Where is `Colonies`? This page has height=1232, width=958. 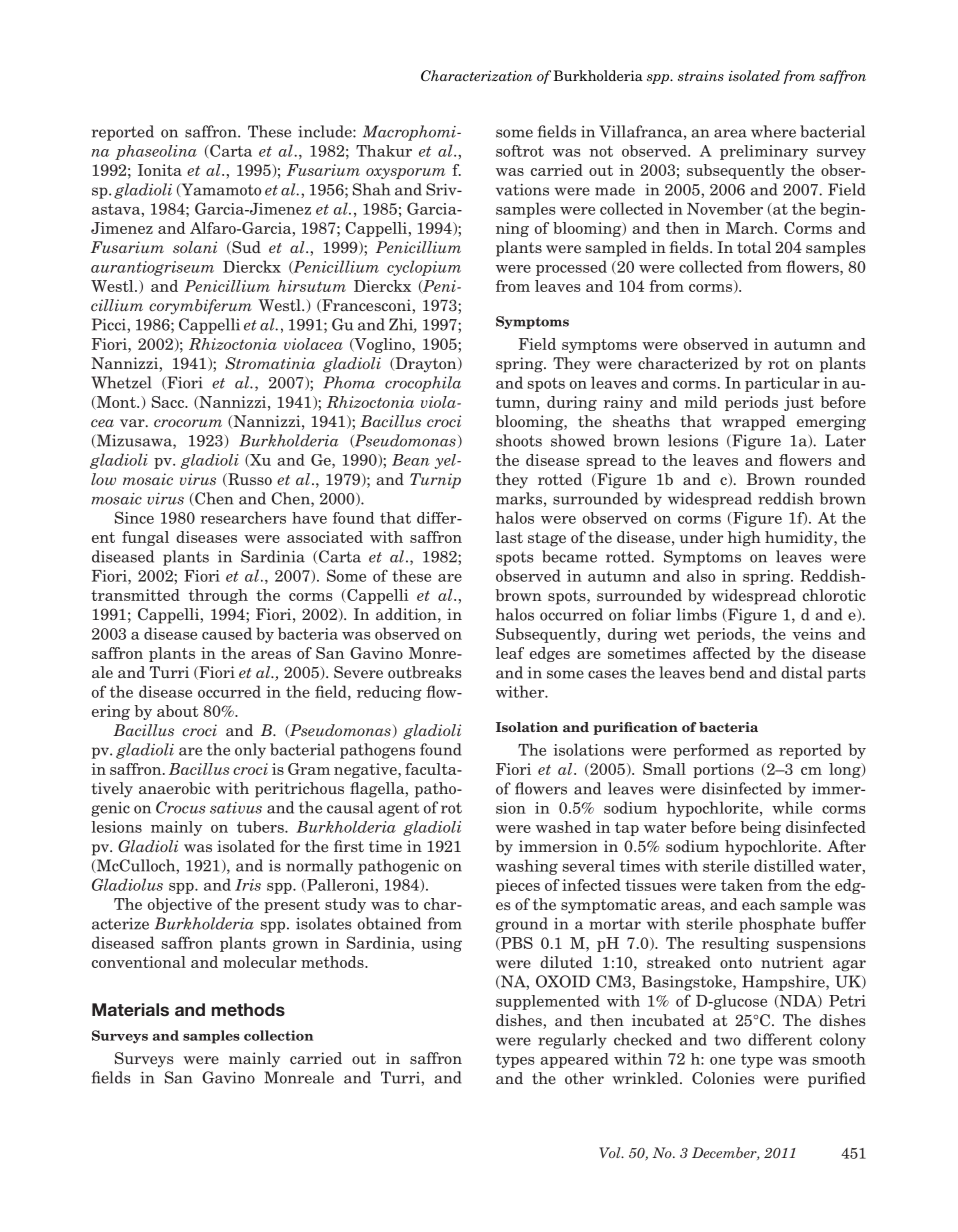 Colonies is located at coordinates (723, 1078).
